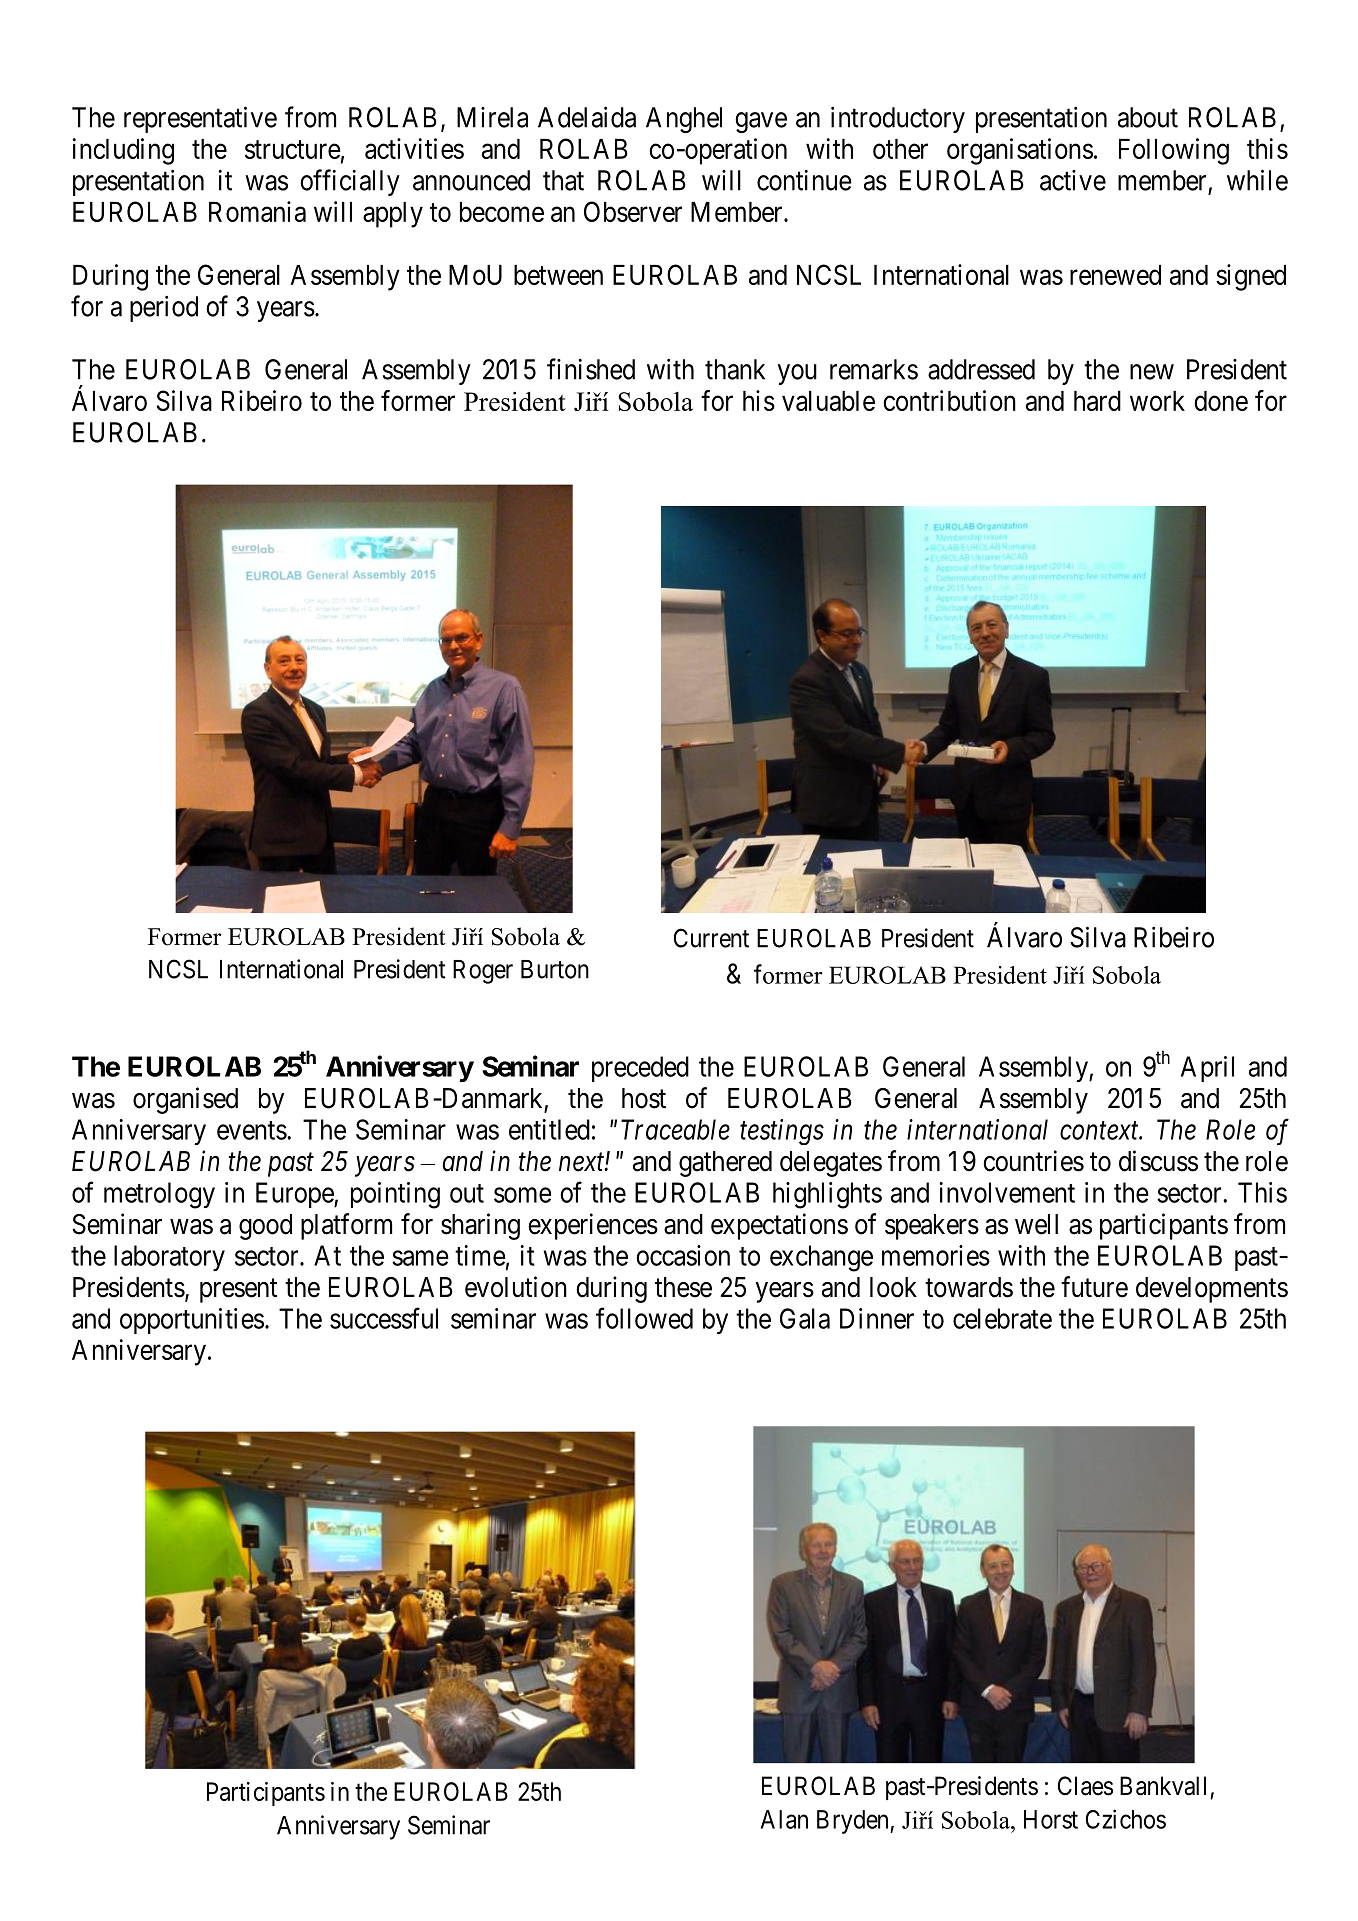 The height and width of the screenshot is (1921, 1358). What do you see at coordinates (633, 211) in the screenshot?
I see `Observer` at bounding box center [633, 211].
